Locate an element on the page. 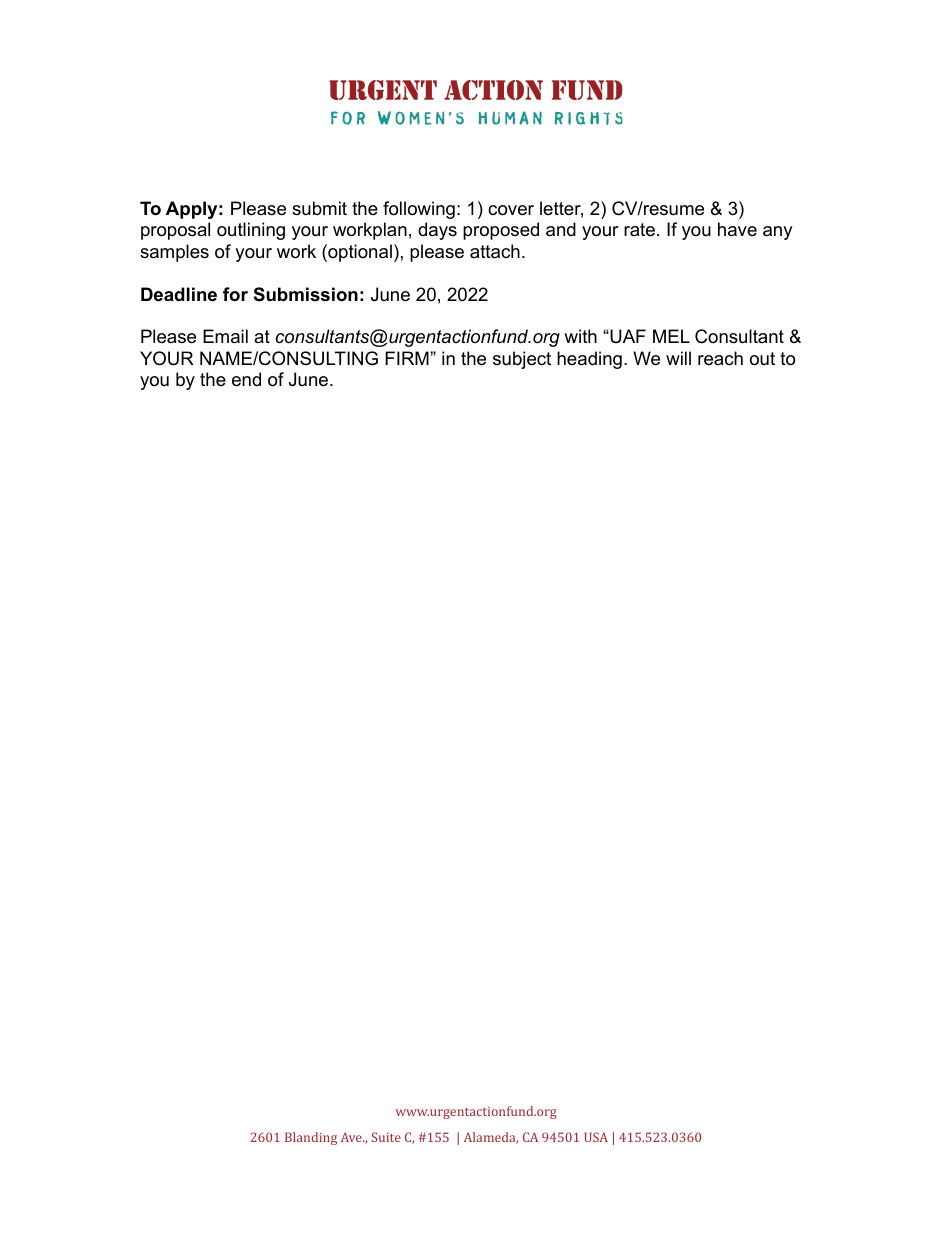 This image has height=1233, width=952. outlining is located at coordinates (251, 231).
